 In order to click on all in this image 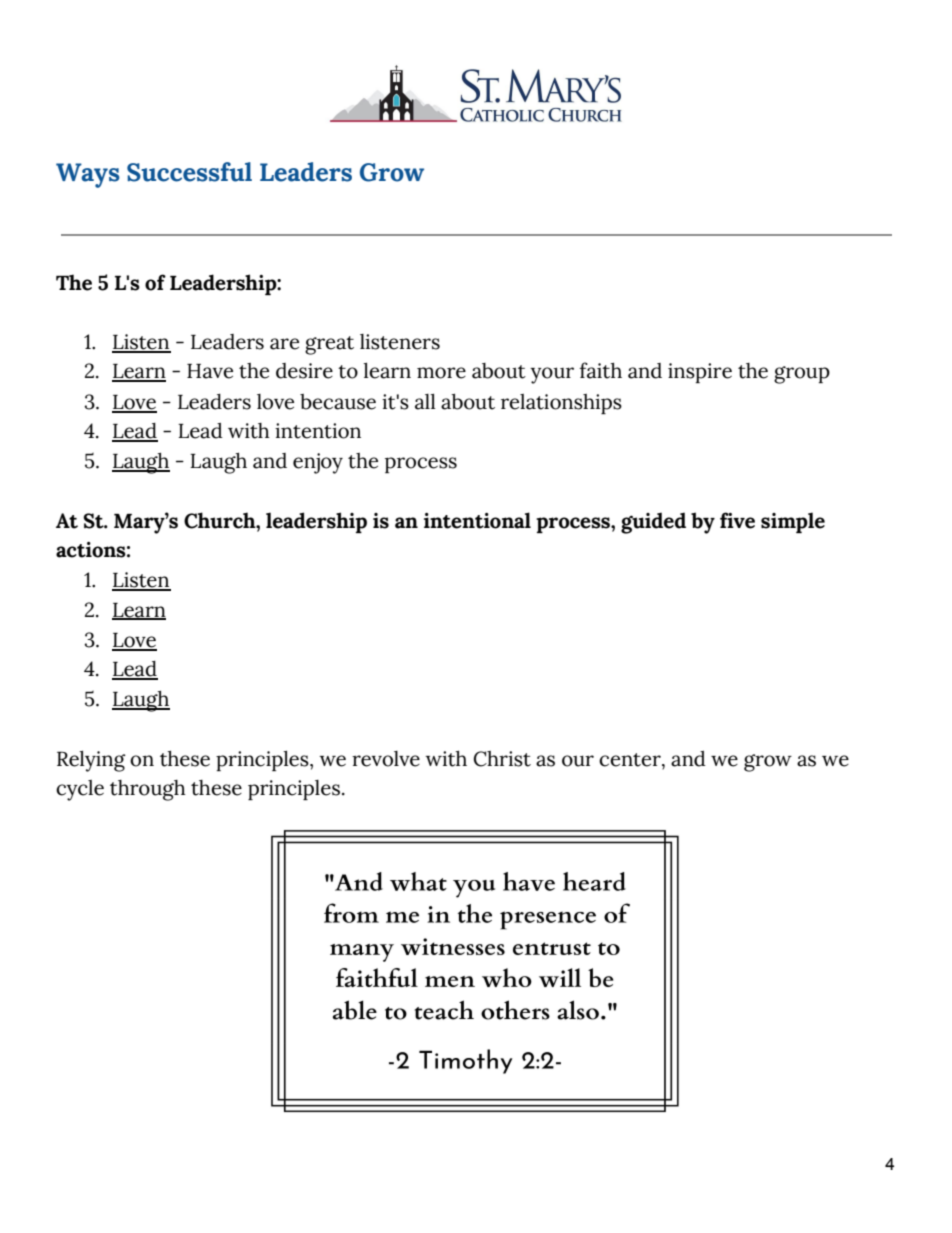, I will do `click(425, 401)`.
